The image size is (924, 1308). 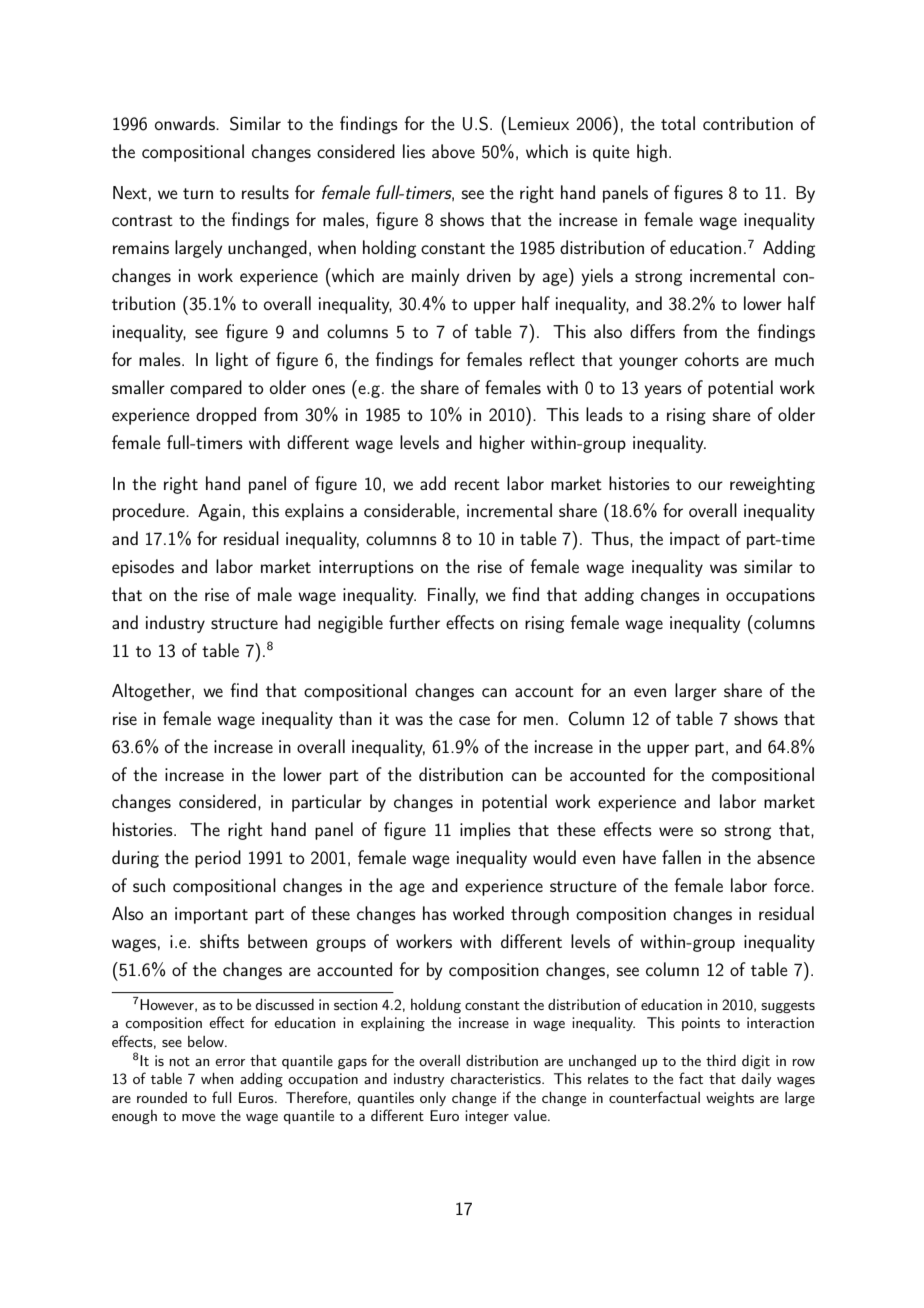 What do you see at coordinates (477, 484) in the screenshot?
I see `recent` at bounding box center [477, 484].
